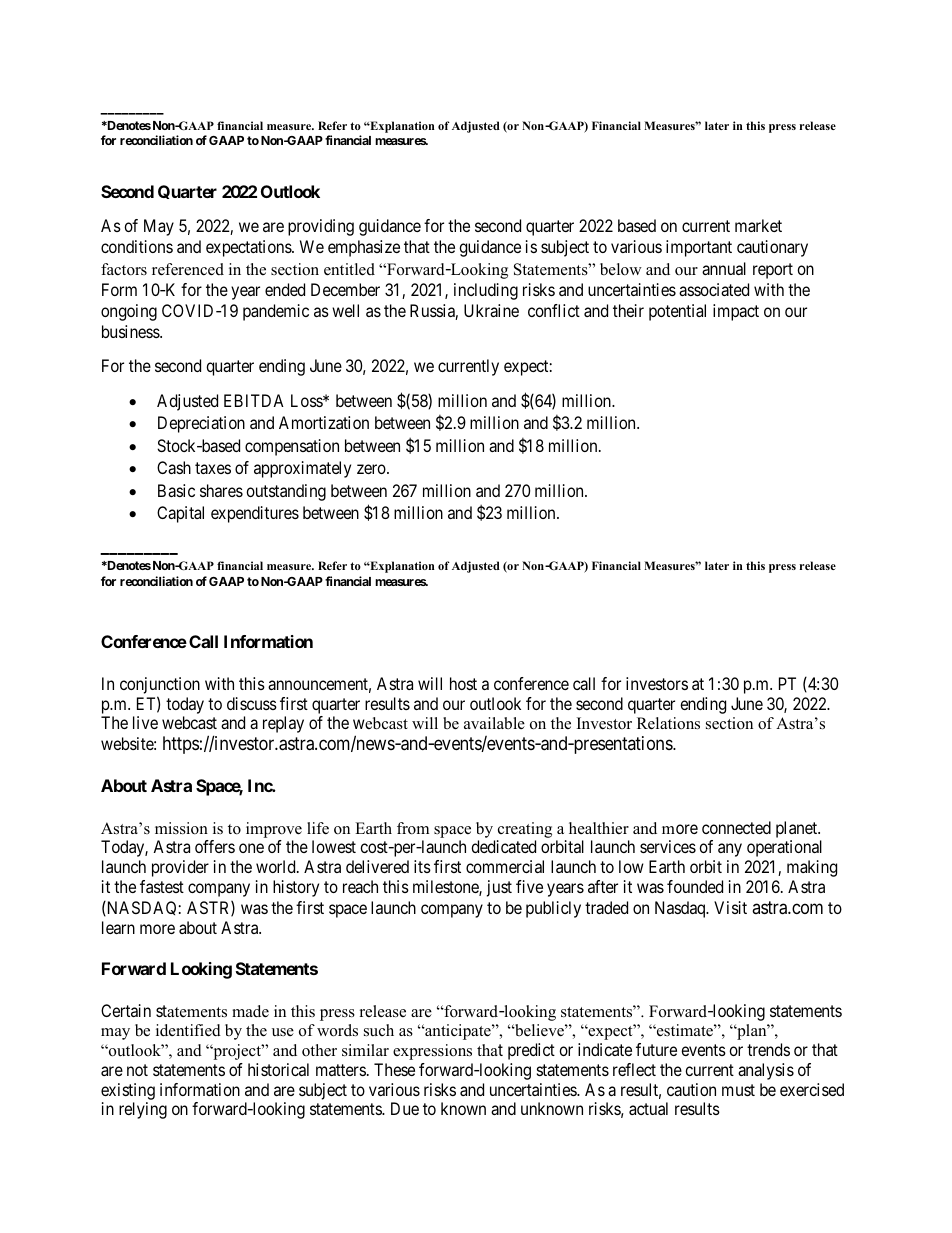 The image size is (952, 1233). Describe the element at coordinates (668, 723) in the page. I see `Relations` at that location.
